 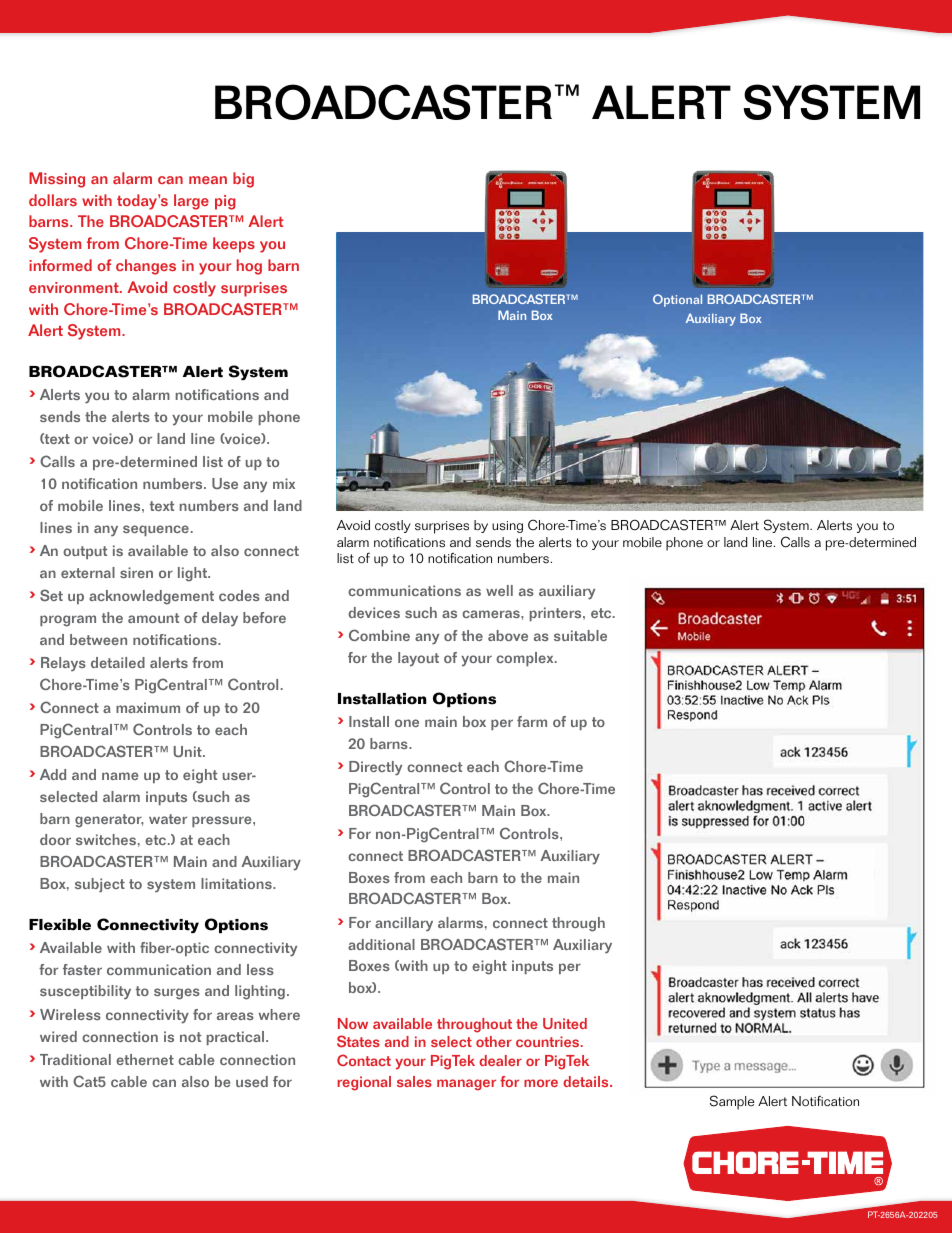 What do you see at coordinates (98, 639) in the document?
I see `between` at bounding box center [98, 639].
